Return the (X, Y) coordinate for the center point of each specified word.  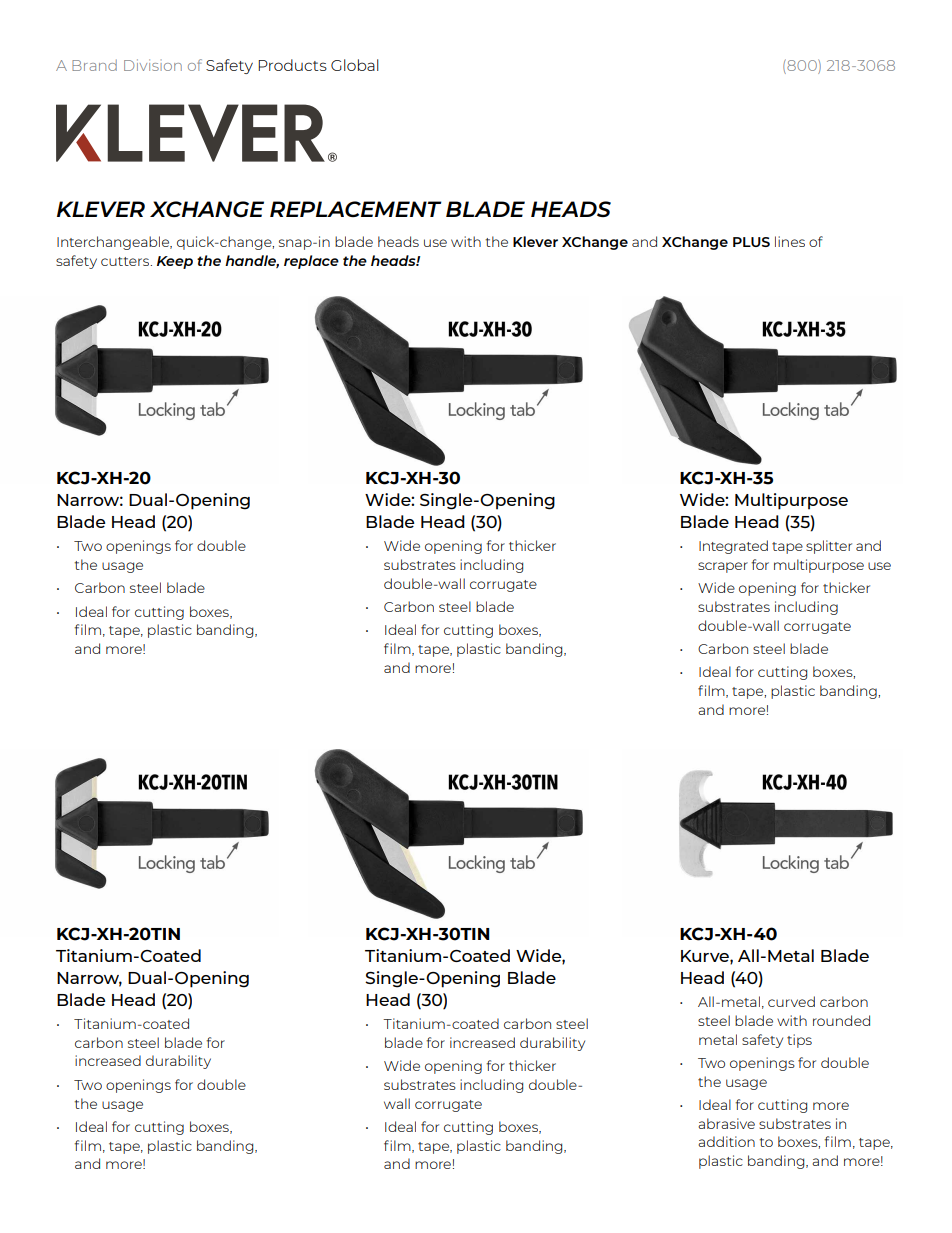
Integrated (733, 547)
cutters (126, 261)
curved (791, 1001)
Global (355, 65)
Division (153, 65)
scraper (723, 567)
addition (726, 1141)
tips (799, 1041)
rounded (841, 1020)
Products (292, 65)
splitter (829, 547)
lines (790, 241)
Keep (175, 262)
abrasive (726, 1123)
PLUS (751, 242)
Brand (94, 65)
